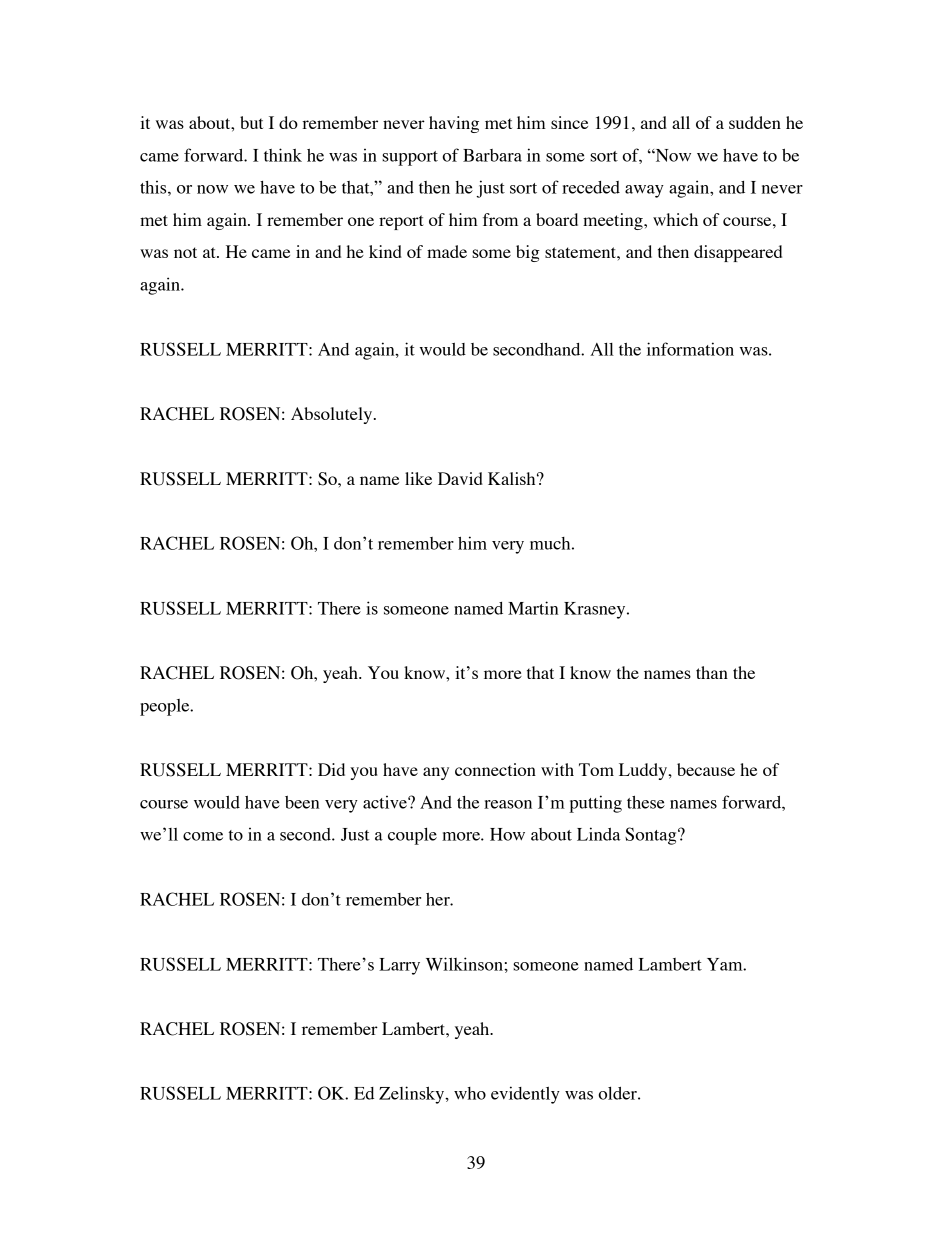 This document has height=1233, width=952. I want to click on Barbara, so click(492, 155).
